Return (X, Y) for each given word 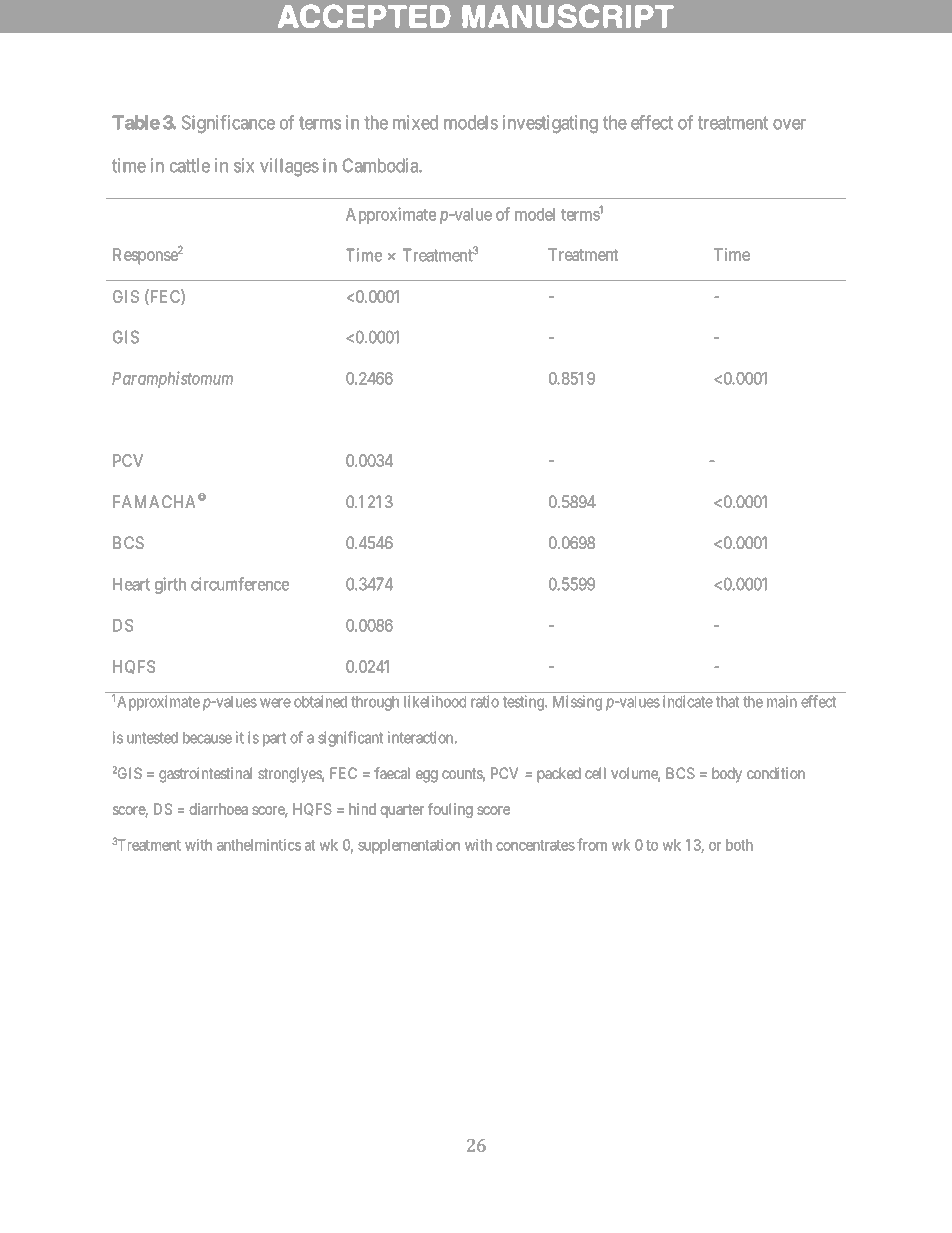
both (739, 845)
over (789, 124)
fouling (450, 810)
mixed (415, 122)
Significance (228, 124)
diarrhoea (218, 809)
